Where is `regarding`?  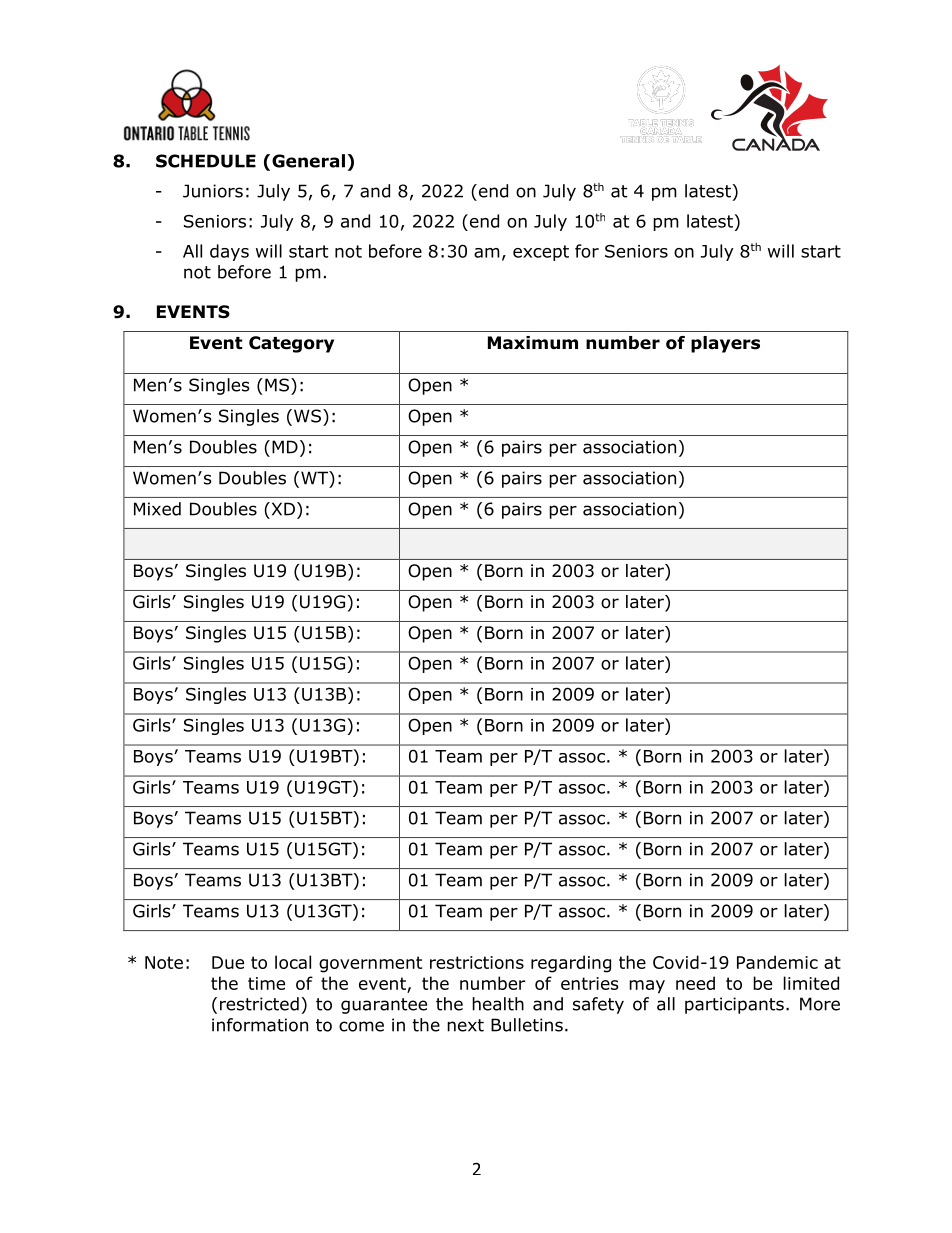 regarding is located at coordinates (571, 964).
